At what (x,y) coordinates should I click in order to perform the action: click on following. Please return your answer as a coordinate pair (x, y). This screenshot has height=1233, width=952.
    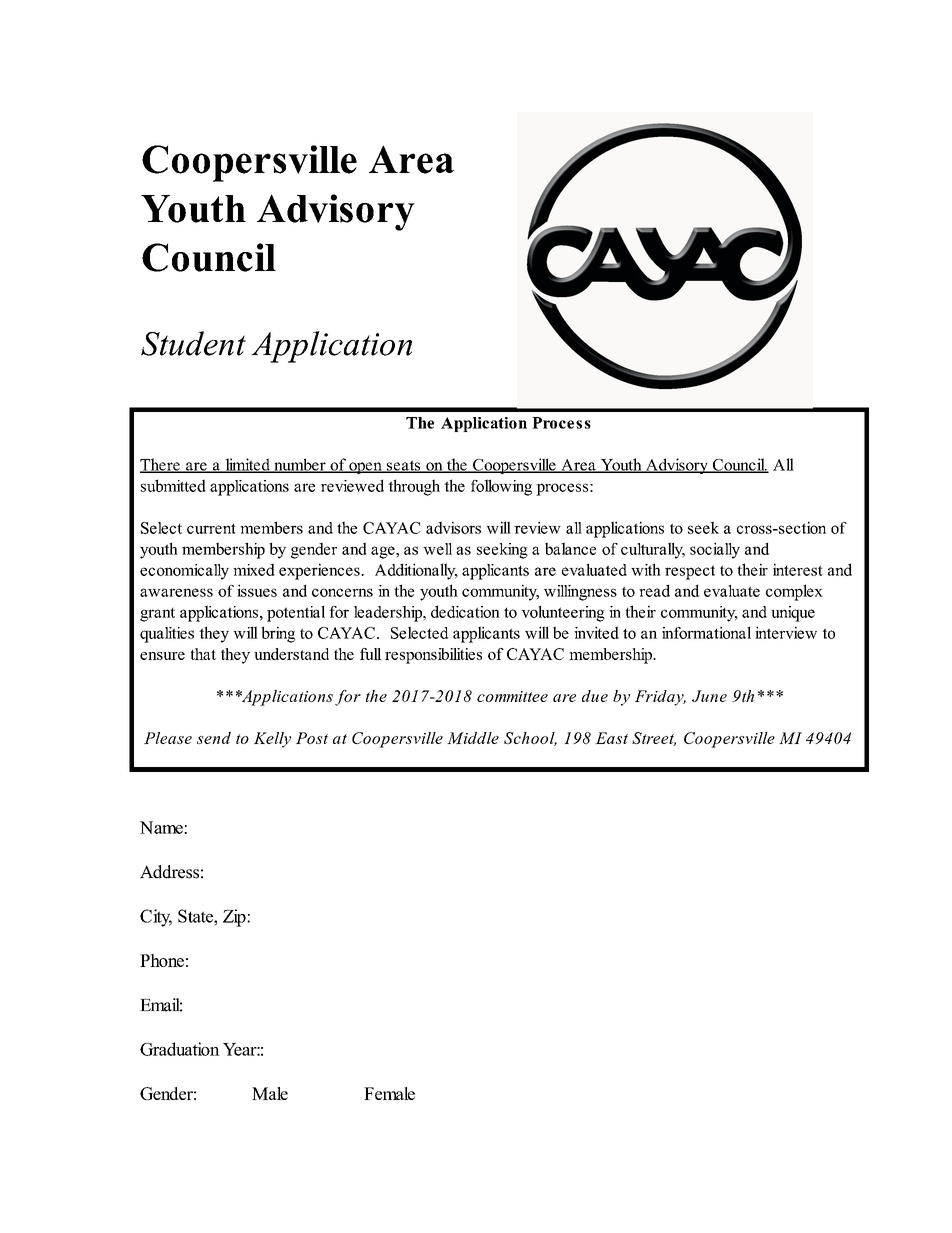
    Looking at the image, I should click on (501, 487).
